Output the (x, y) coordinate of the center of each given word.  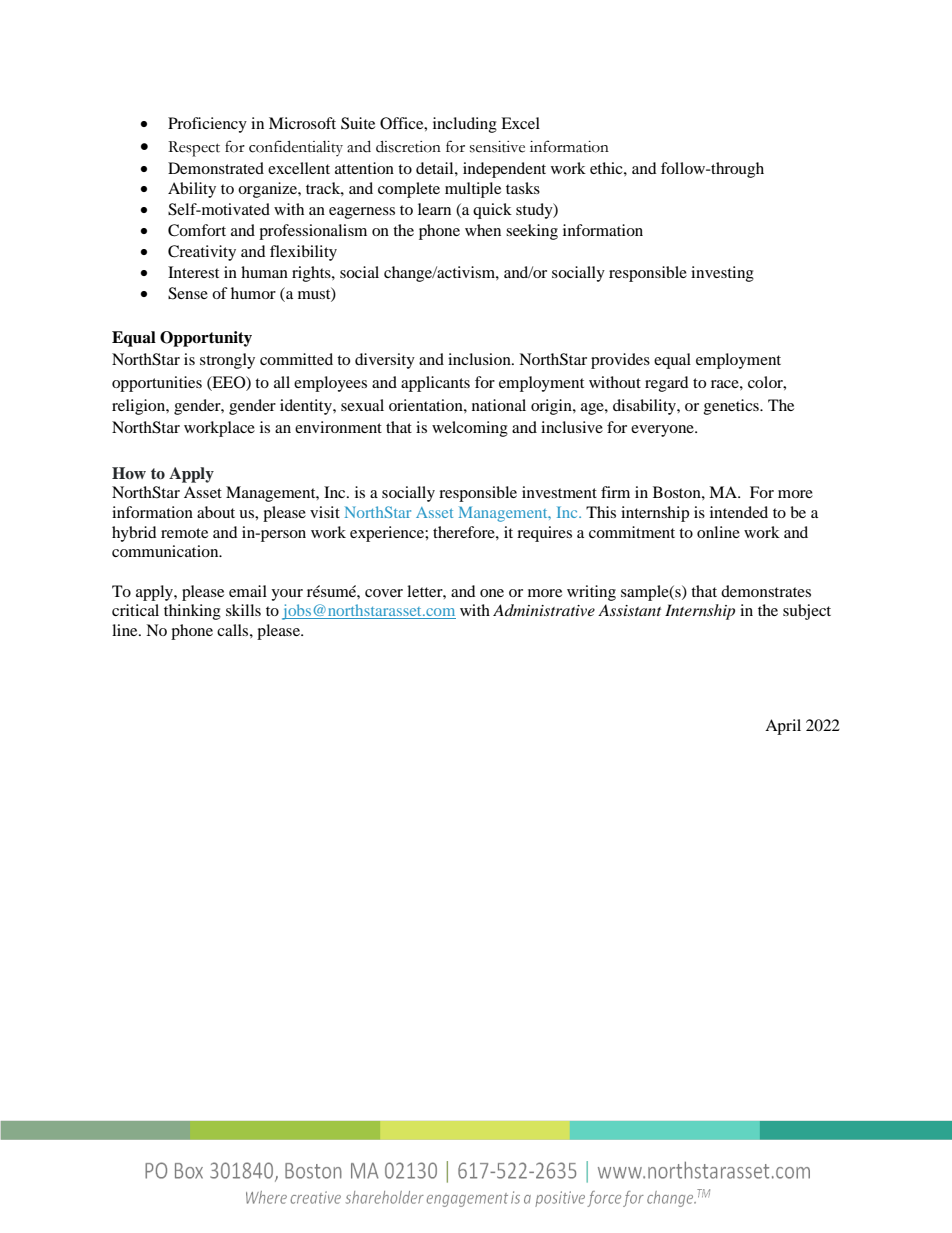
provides (620, 361)
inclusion (480, 359)
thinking (192, 612)
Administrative (544, 610)
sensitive (497, 147)
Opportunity (206, 339)
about (216, 512)
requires (544, 534)
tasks (523, 188)
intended (739, 512)
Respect (194, 149)
